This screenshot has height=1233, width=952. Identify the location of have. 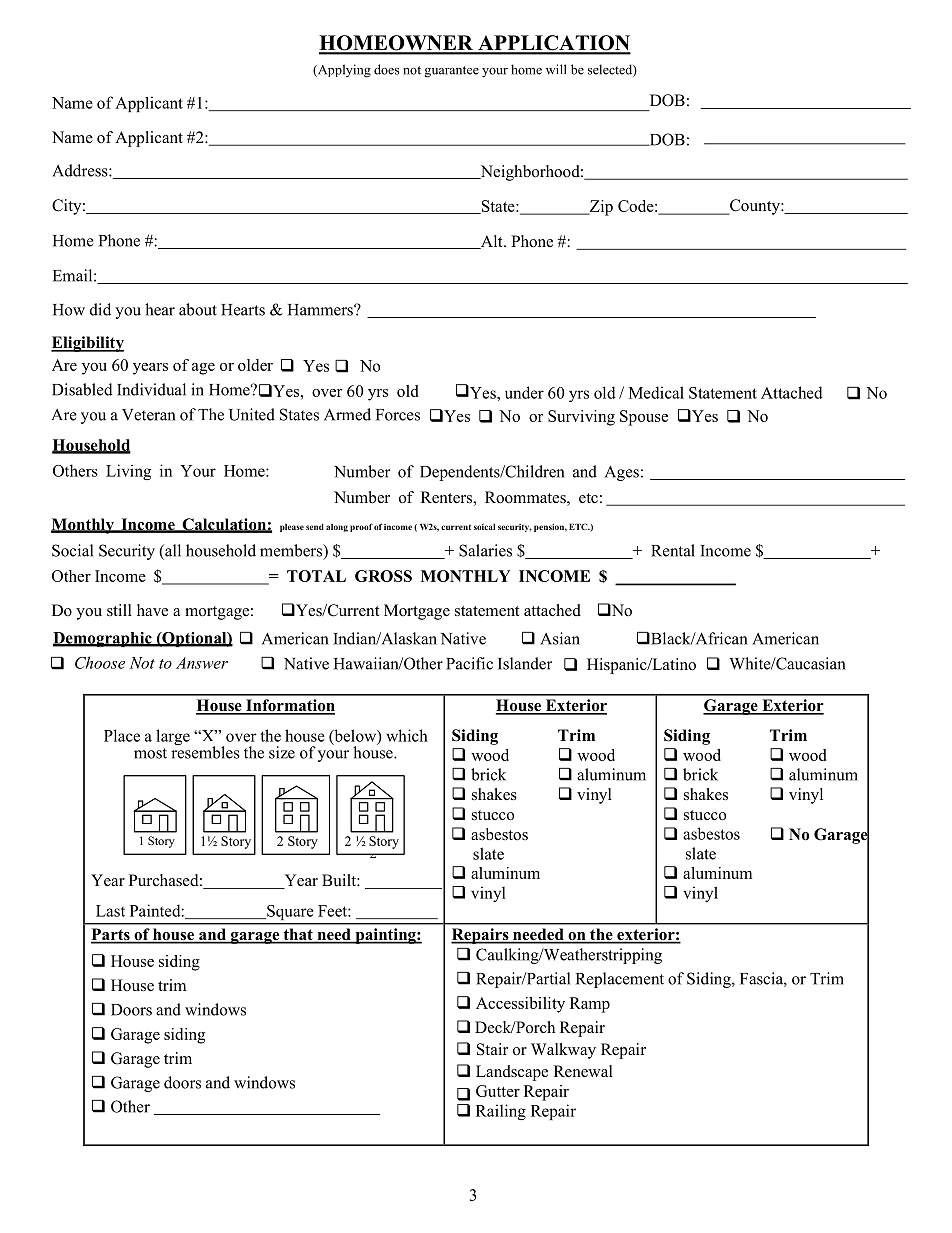
(152, 610).
